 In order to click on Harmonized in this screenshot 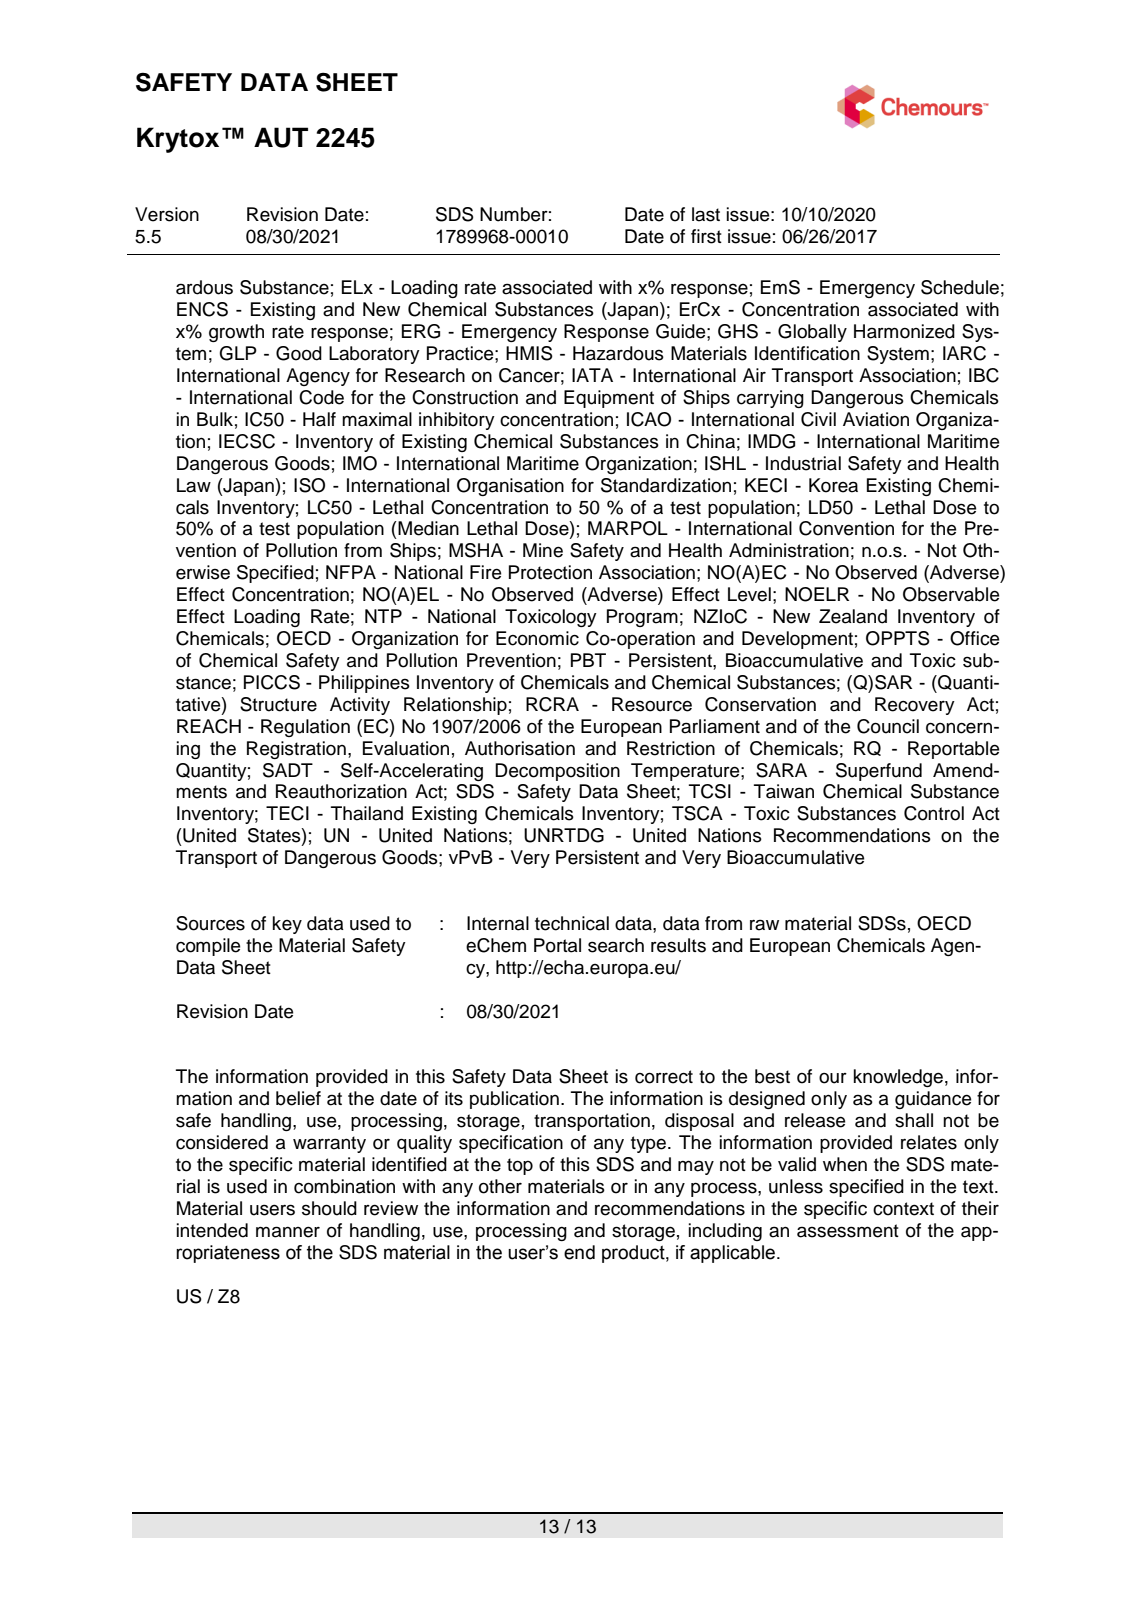, I will do `click(904, 331)`.
